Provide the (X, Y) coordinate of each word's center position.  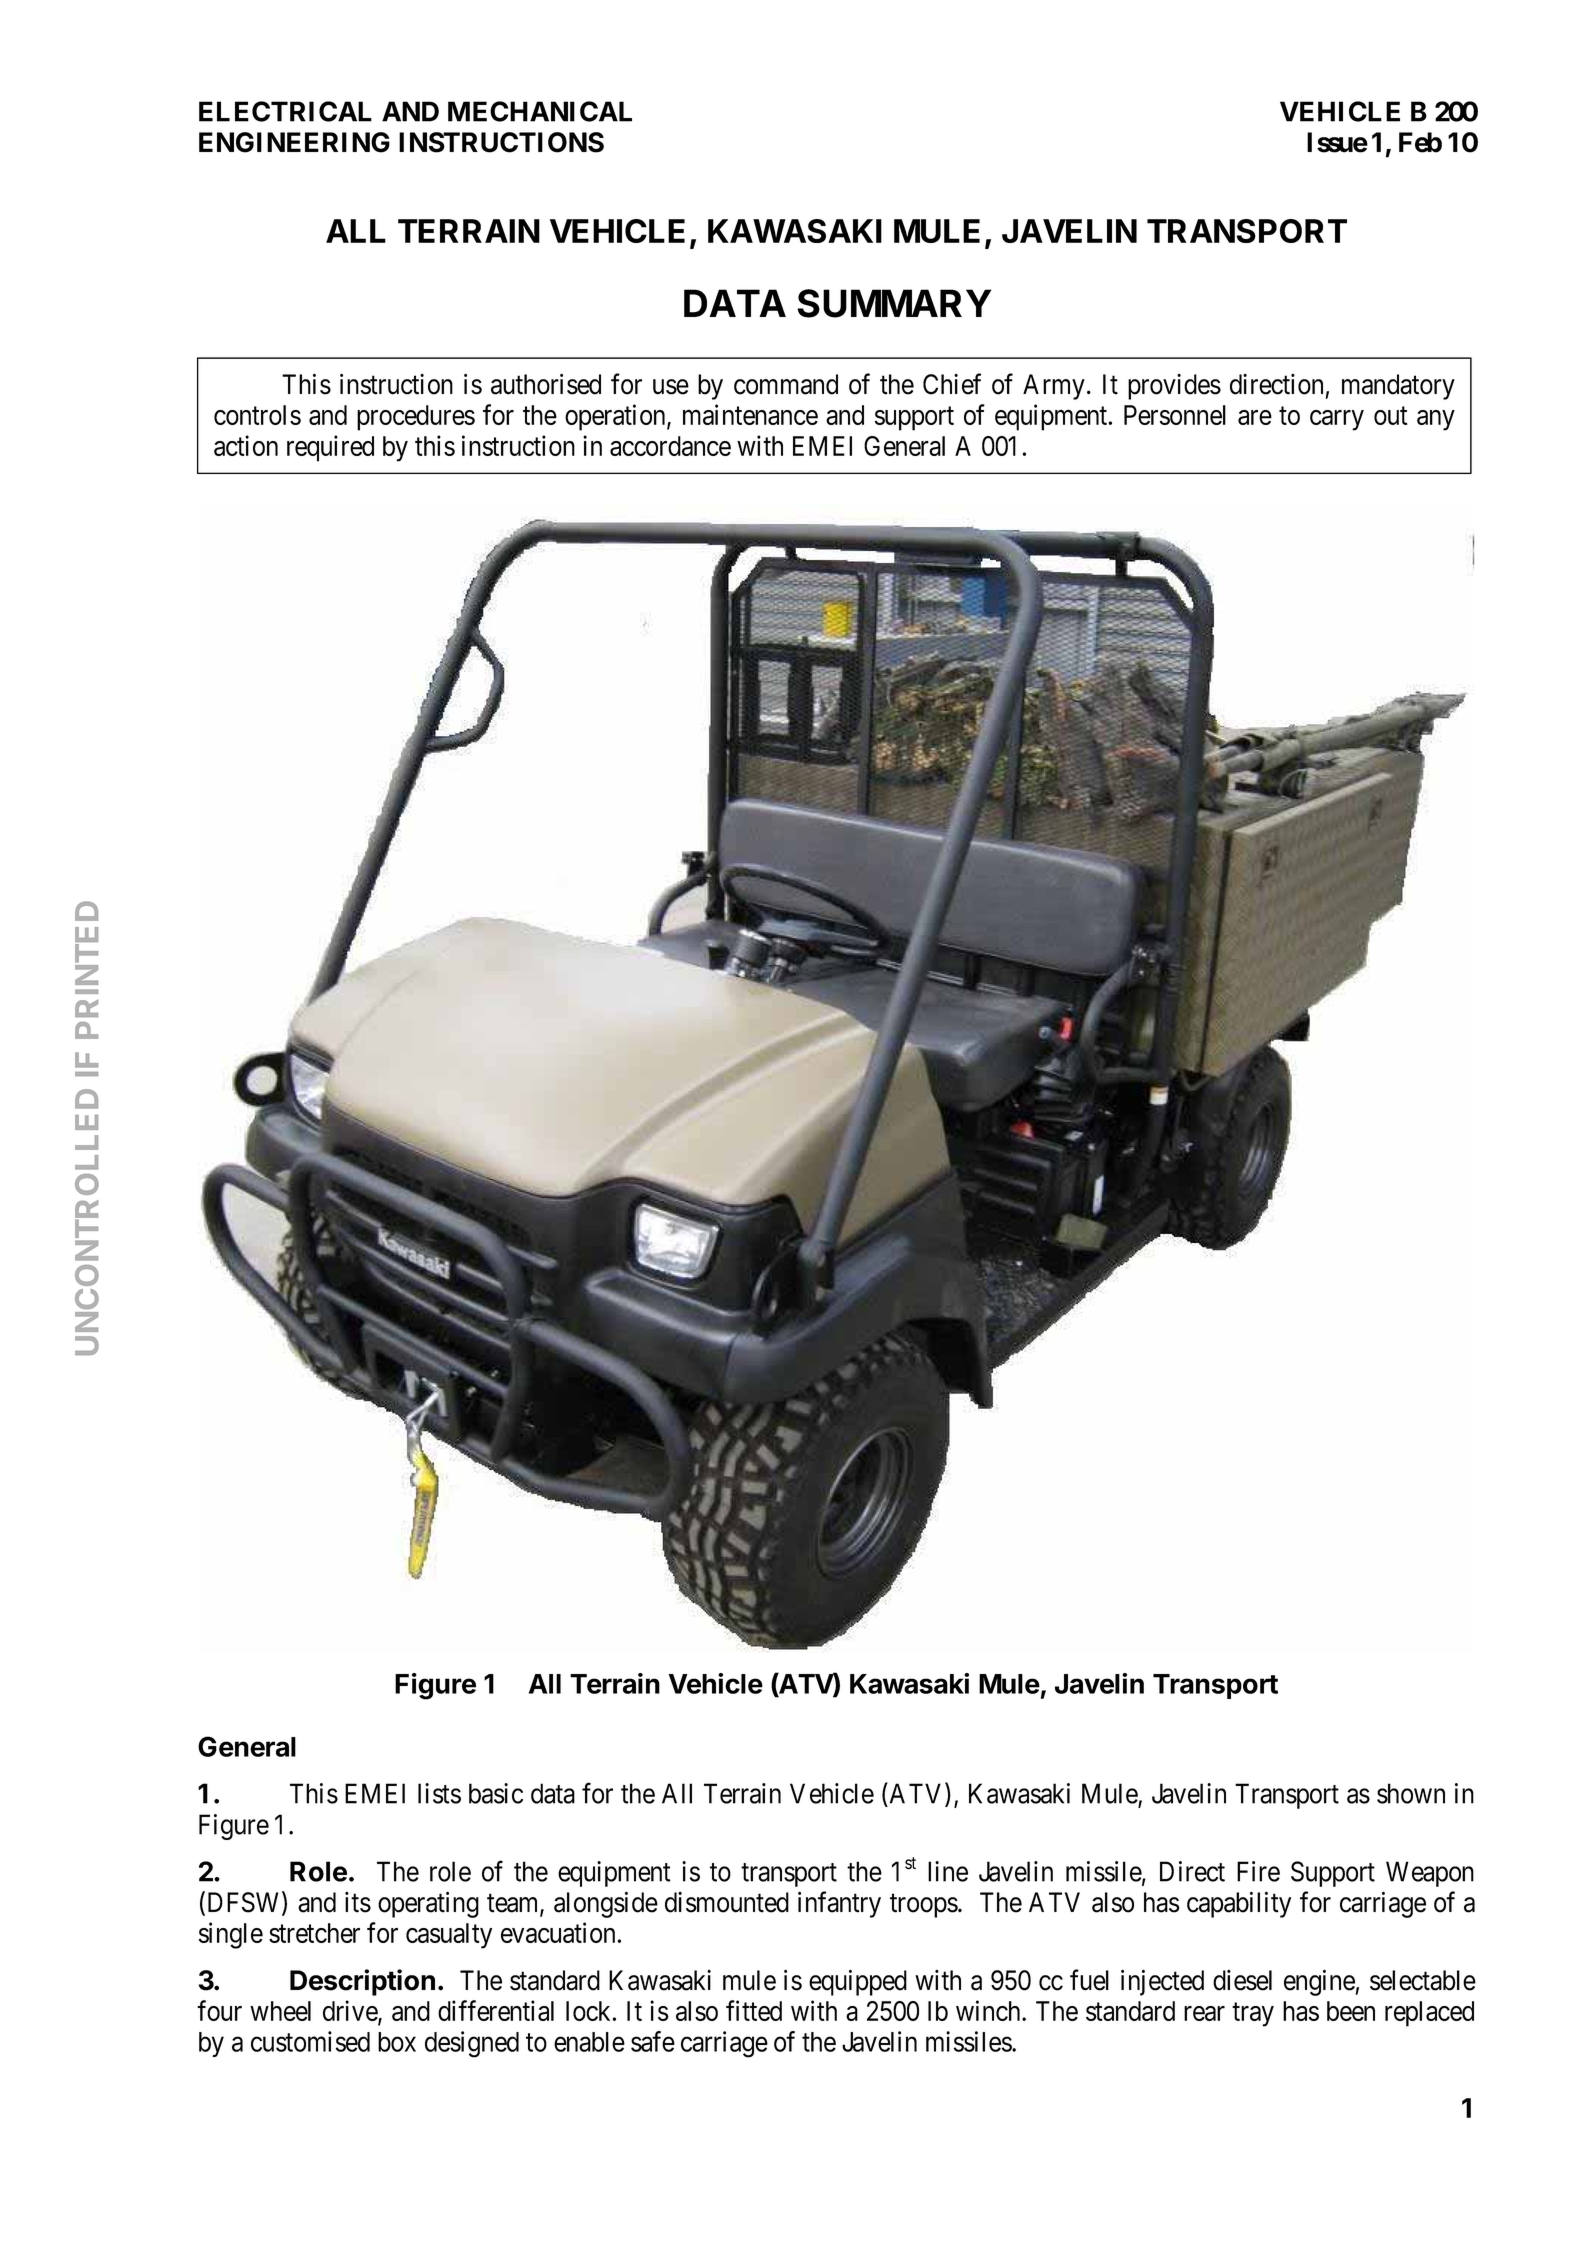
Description (362, 1982)
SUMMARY (894, 303)
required (330, 448)
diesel (1242, 1980)
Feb (1420, 142)
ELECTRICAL (285, 111)
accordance (670, 446)
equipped (858, 1982)
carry (1337, 420)
